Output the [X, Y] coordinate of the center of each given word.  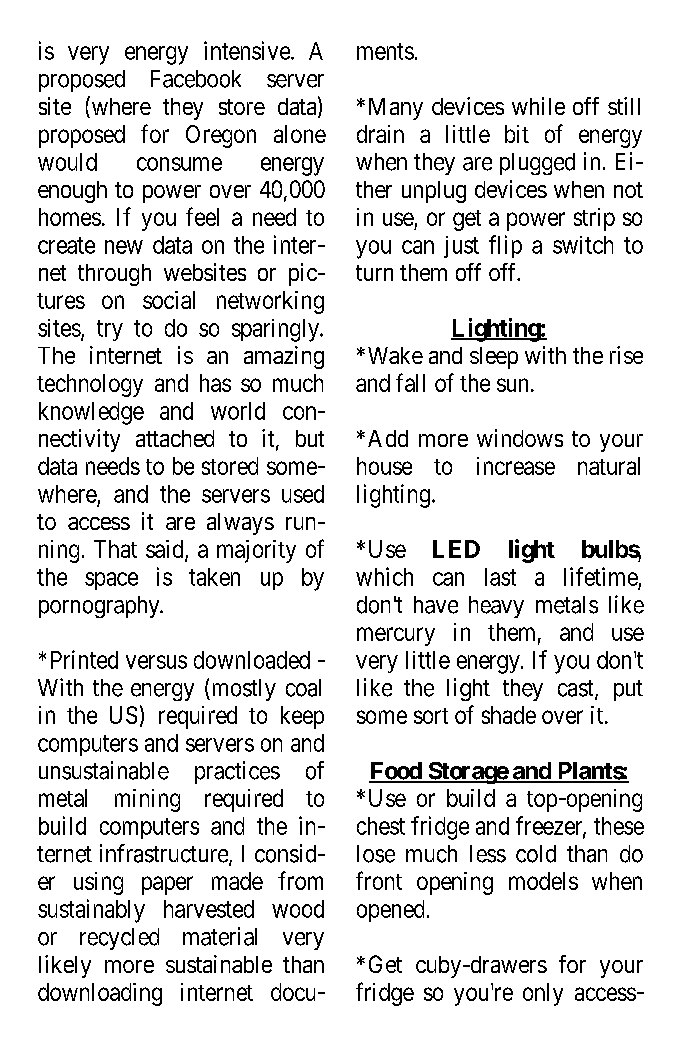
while [538, 106]
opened [390, 911]
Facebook [196, 79]
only [543, 994]
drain [380, 134]
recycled [119, 939]
